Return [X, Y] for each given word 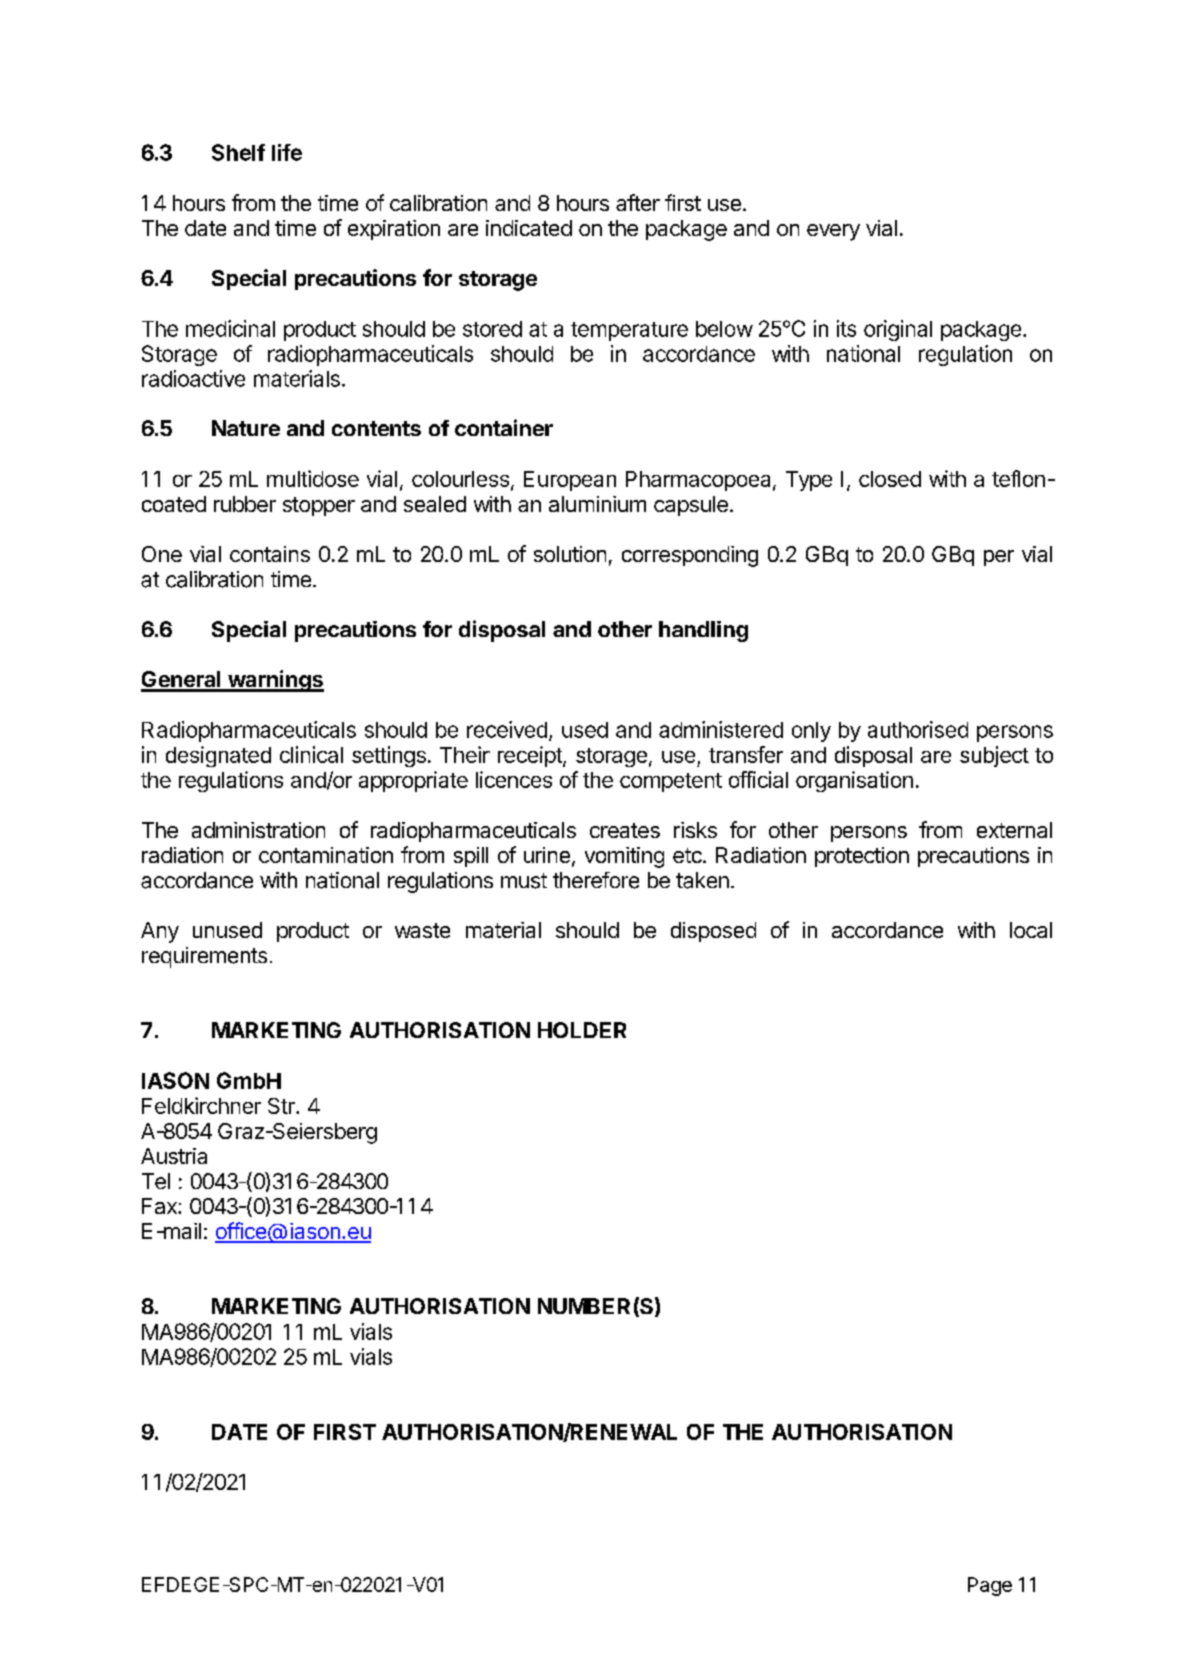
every [833, 232]
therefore [596, 880]
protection [862, 857]
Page [990, 1586]
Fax [160, 1206]
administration [258, 830]
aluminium [597, 504]
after [638, 202]
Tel [156, 1181]
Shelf [238, 152]
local [1031, 930]
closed [890, 479]
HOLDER [582, 1030]
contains [270, 554]
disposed [713, 932]
